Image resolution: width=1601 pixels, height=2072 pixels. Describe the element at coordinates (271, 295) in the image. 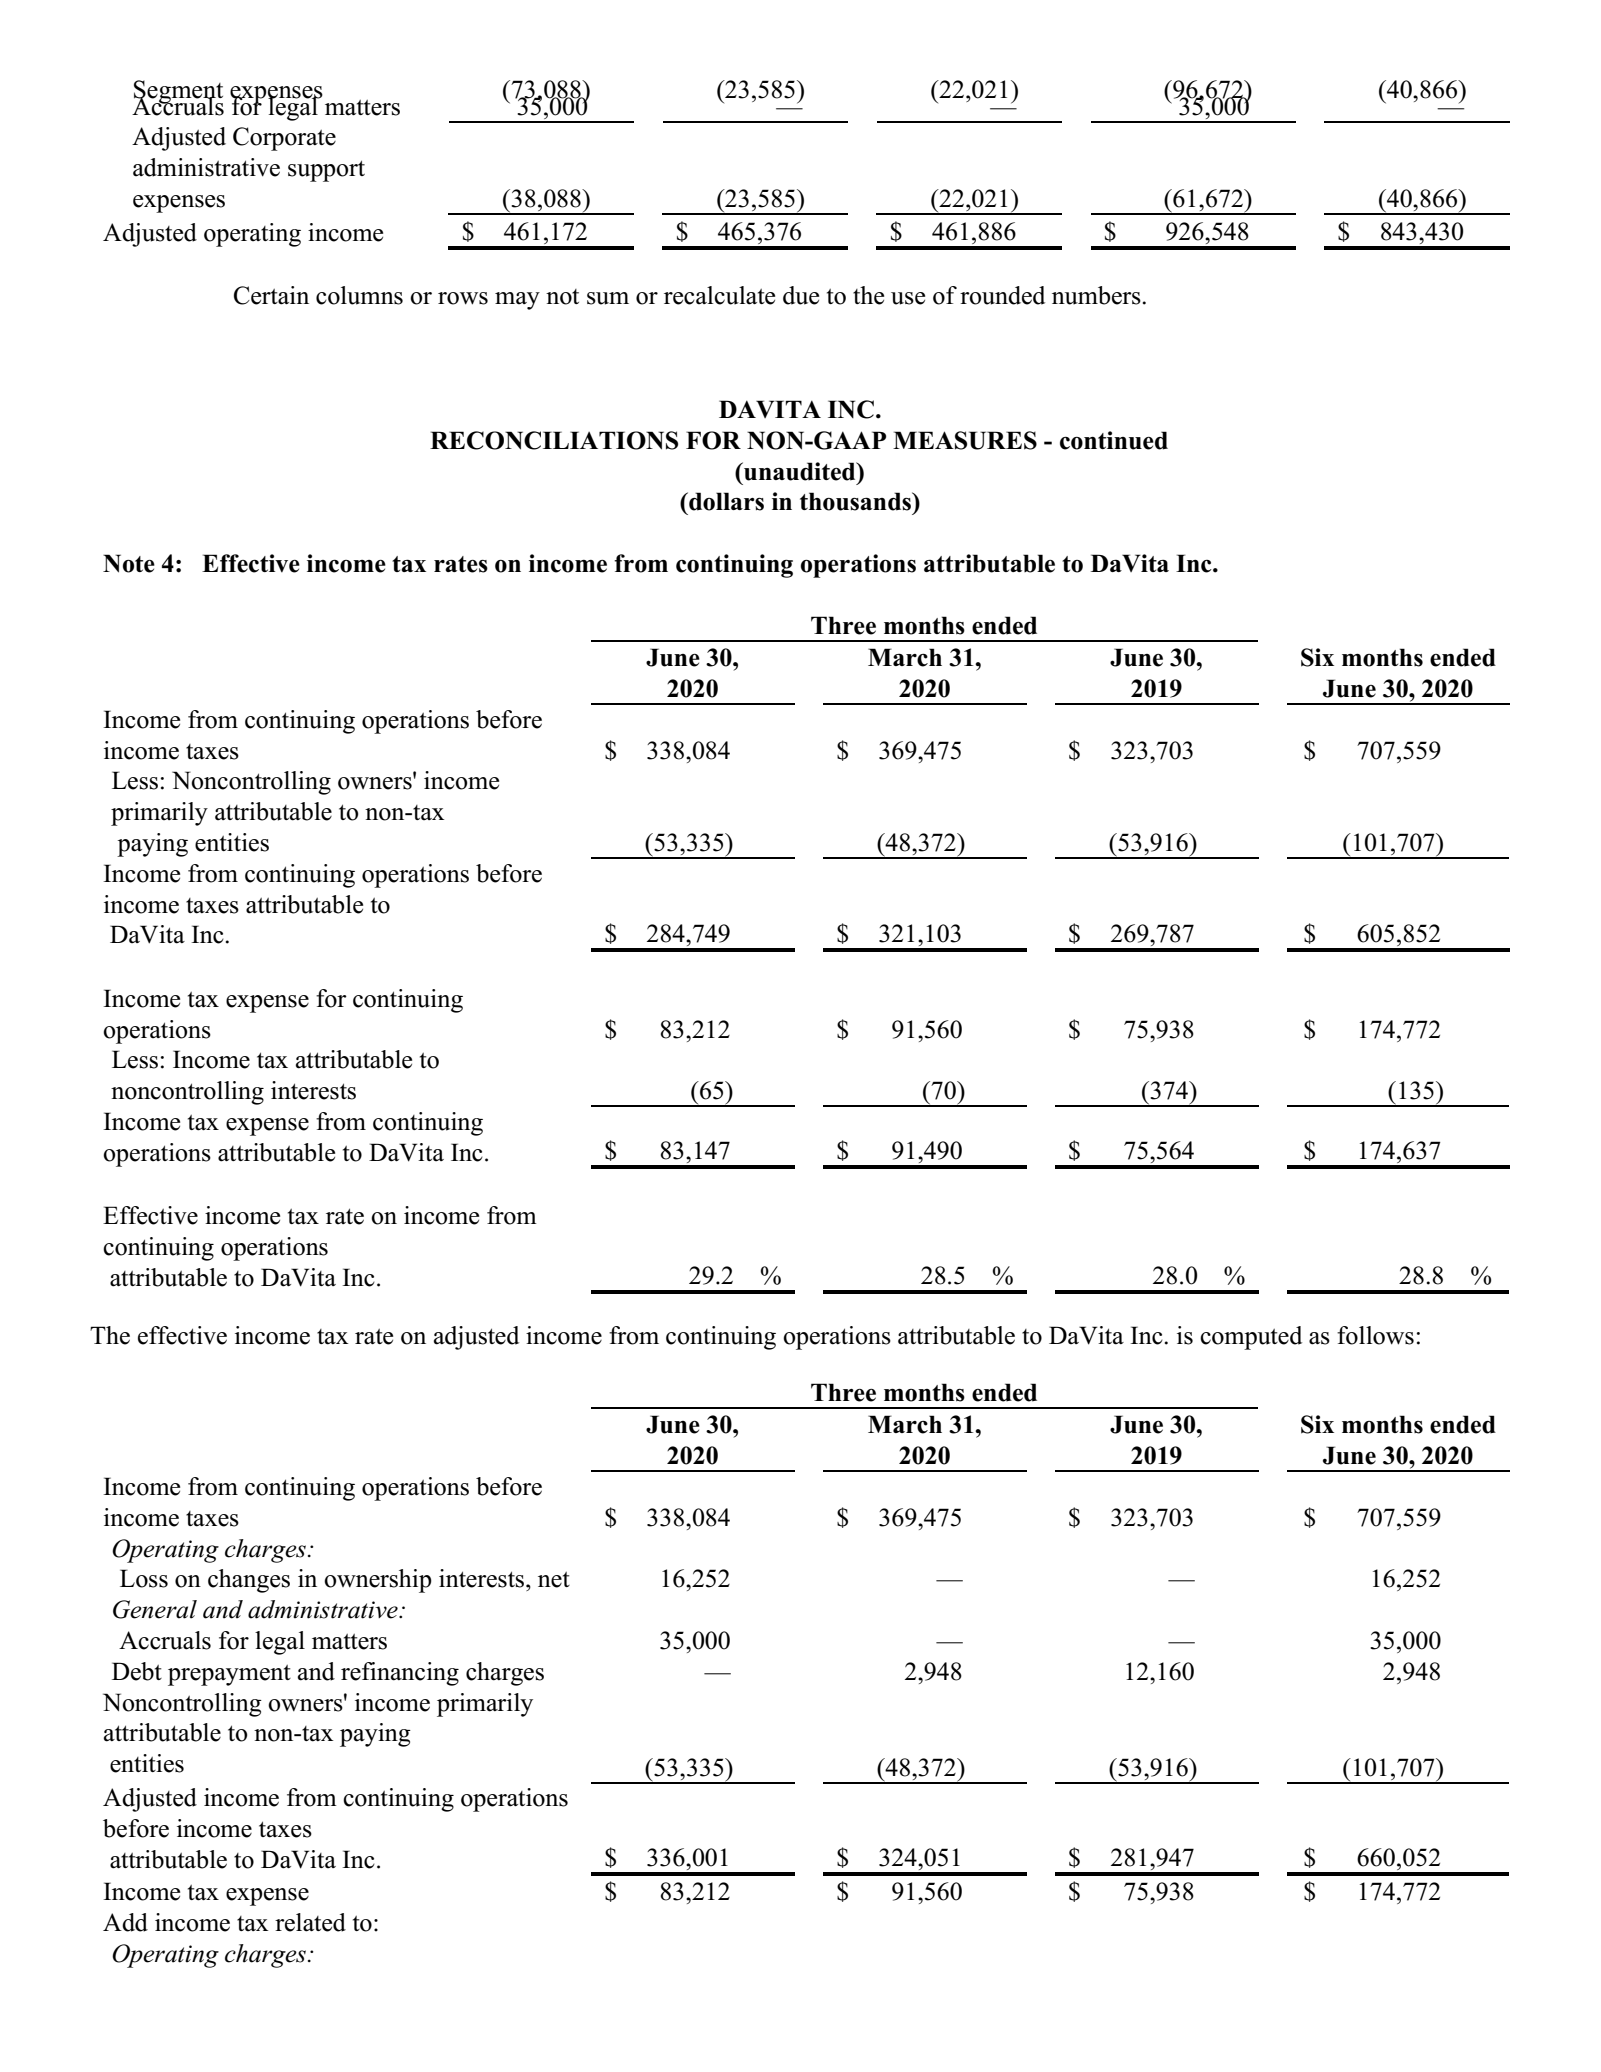

I see `Certain` at that location.
